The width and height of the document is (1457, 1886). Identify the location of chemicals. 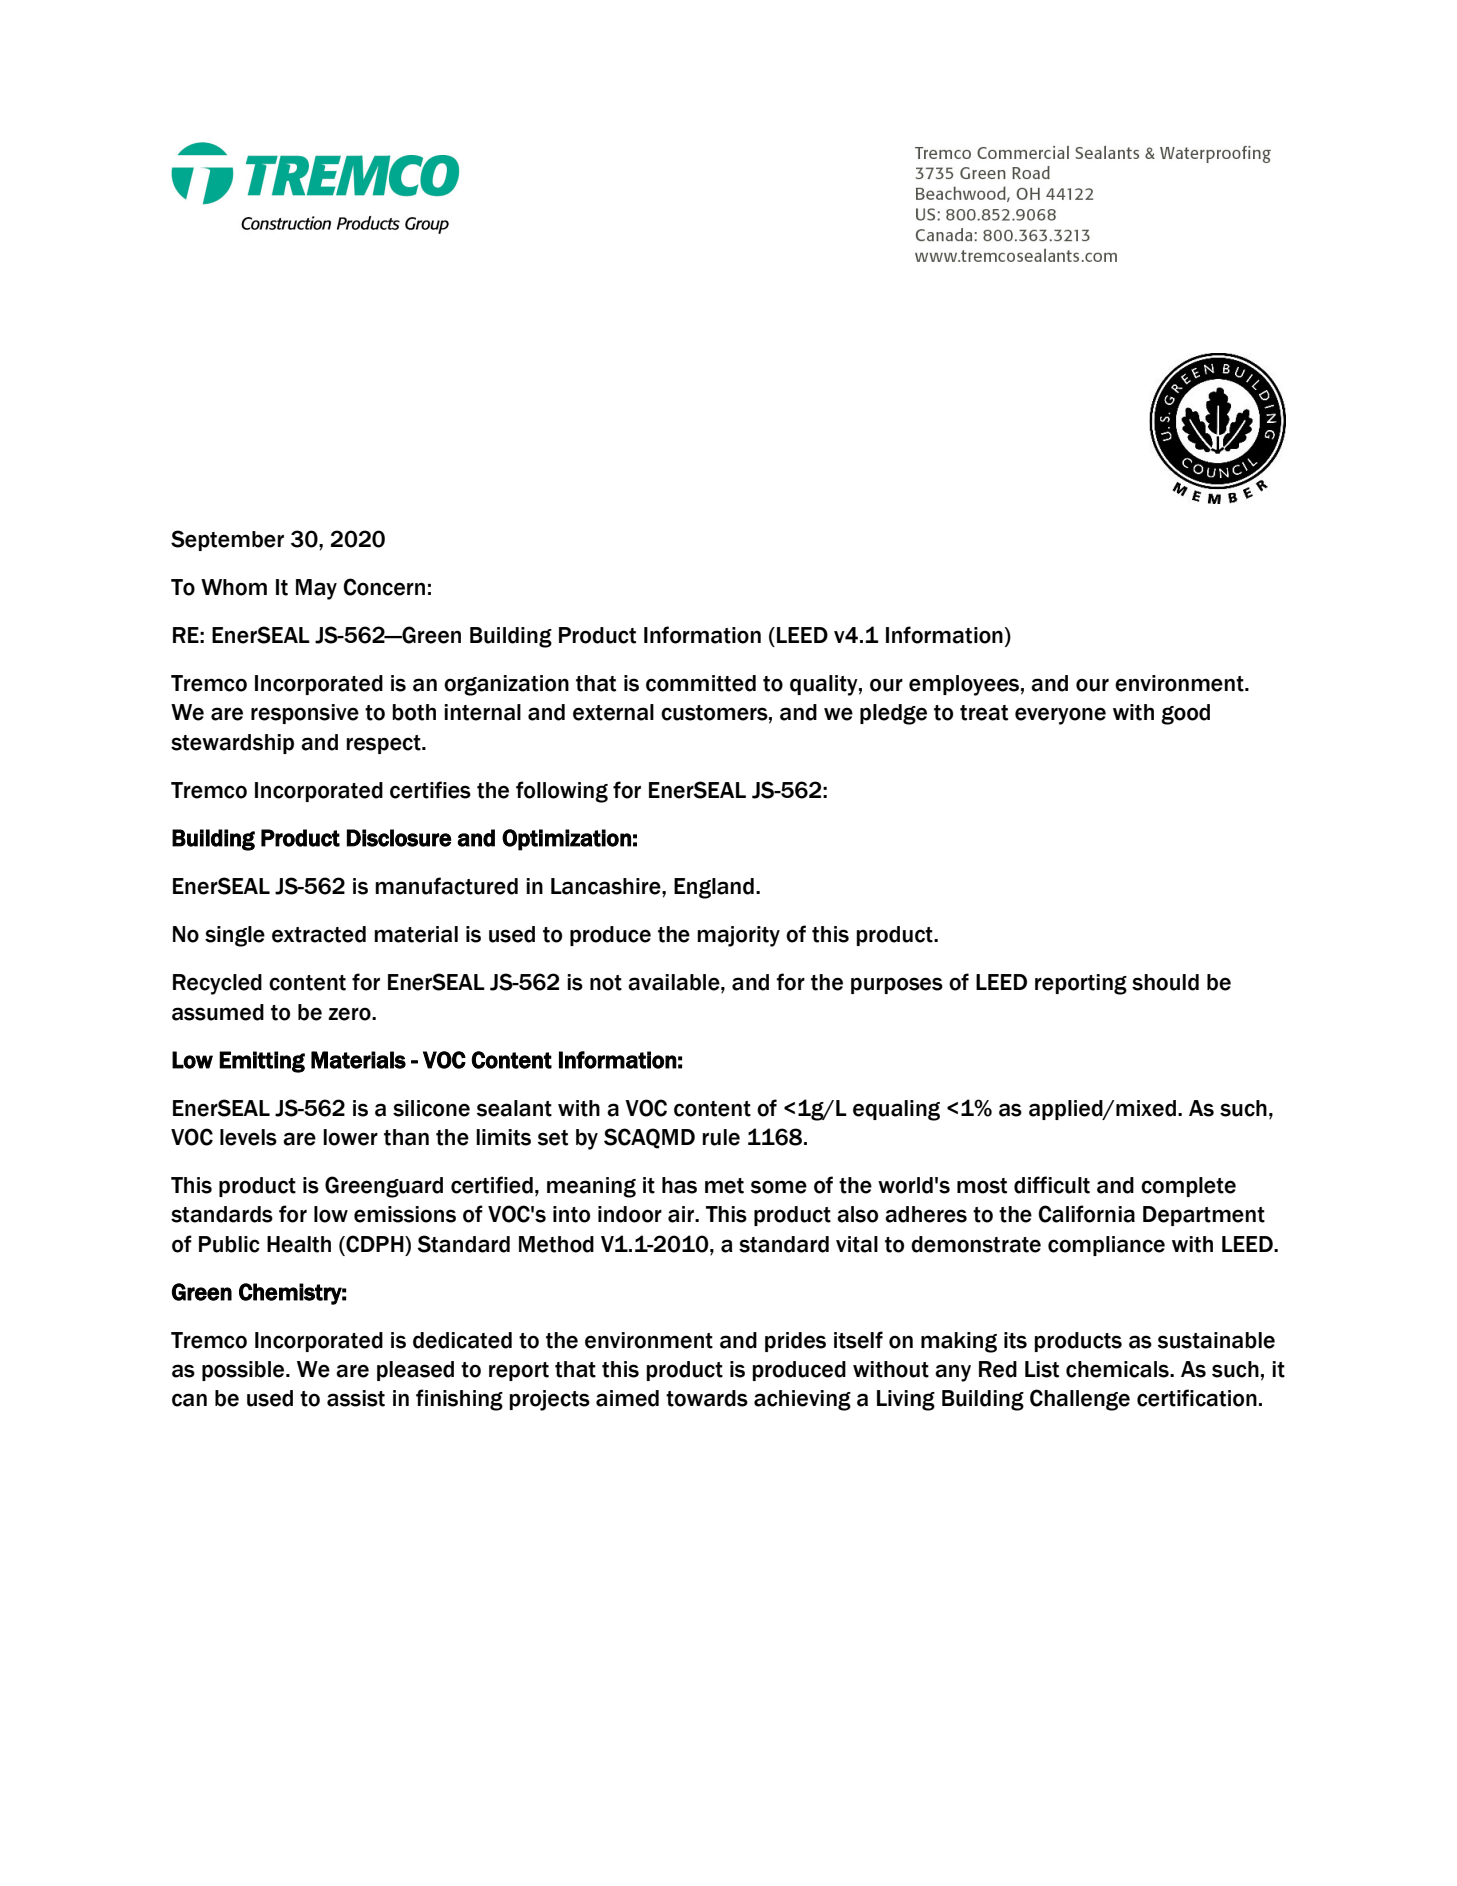
(1118, 1369).
